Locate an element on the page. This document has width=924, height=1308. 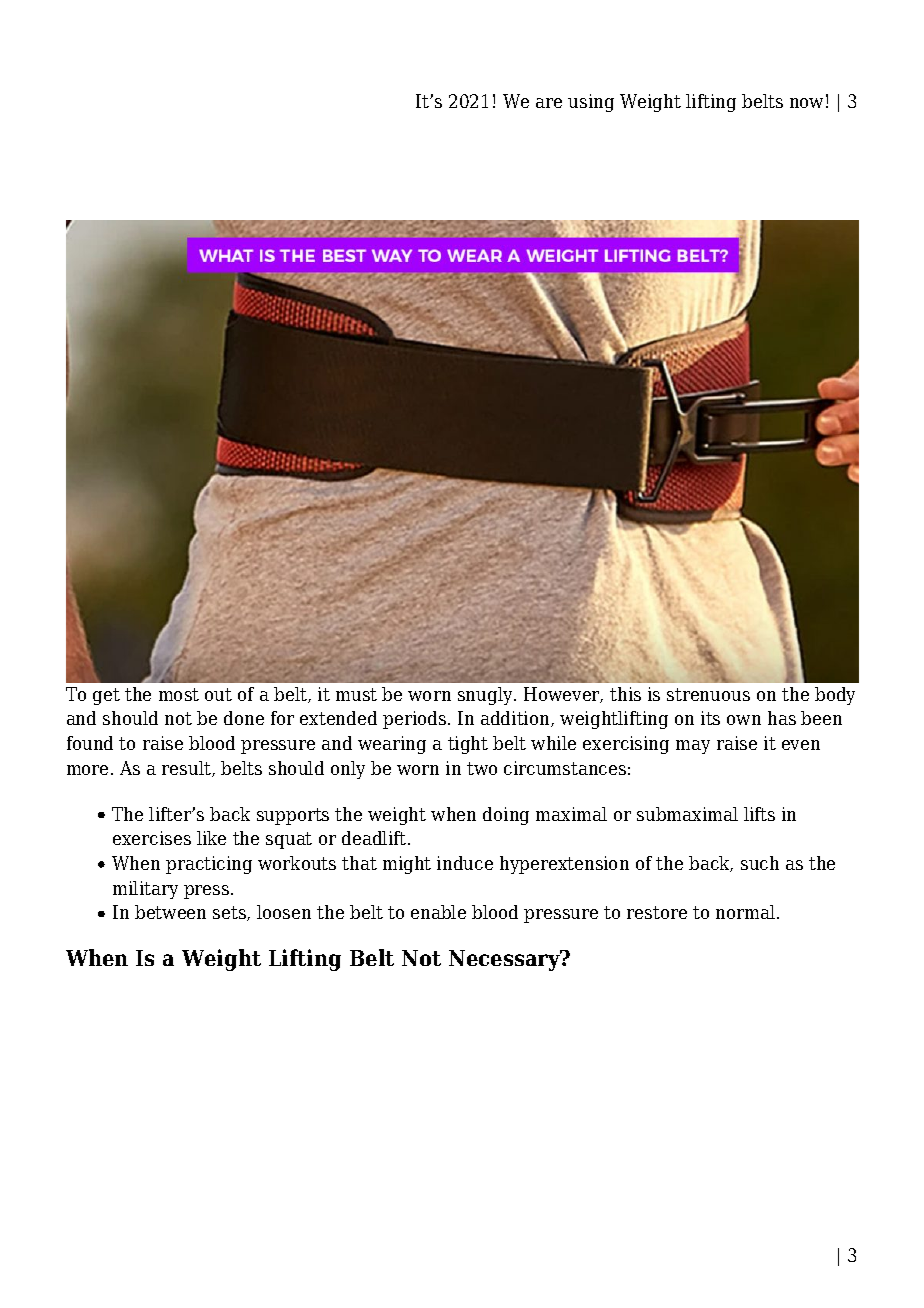
strenuous is located at coordinates (708, 694).
